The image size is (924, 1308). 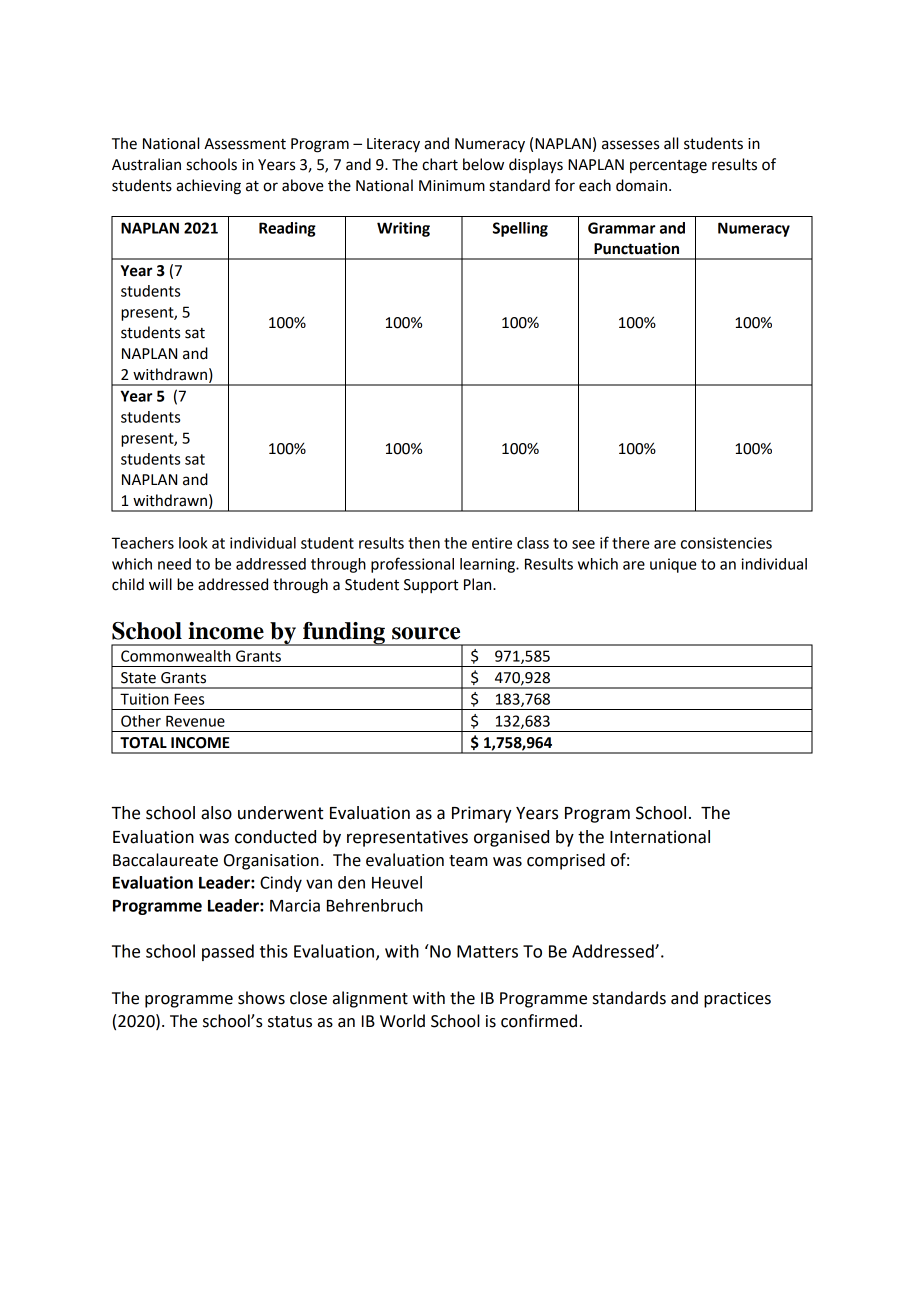 I want to click on chart, so click(x=440, y=164).
